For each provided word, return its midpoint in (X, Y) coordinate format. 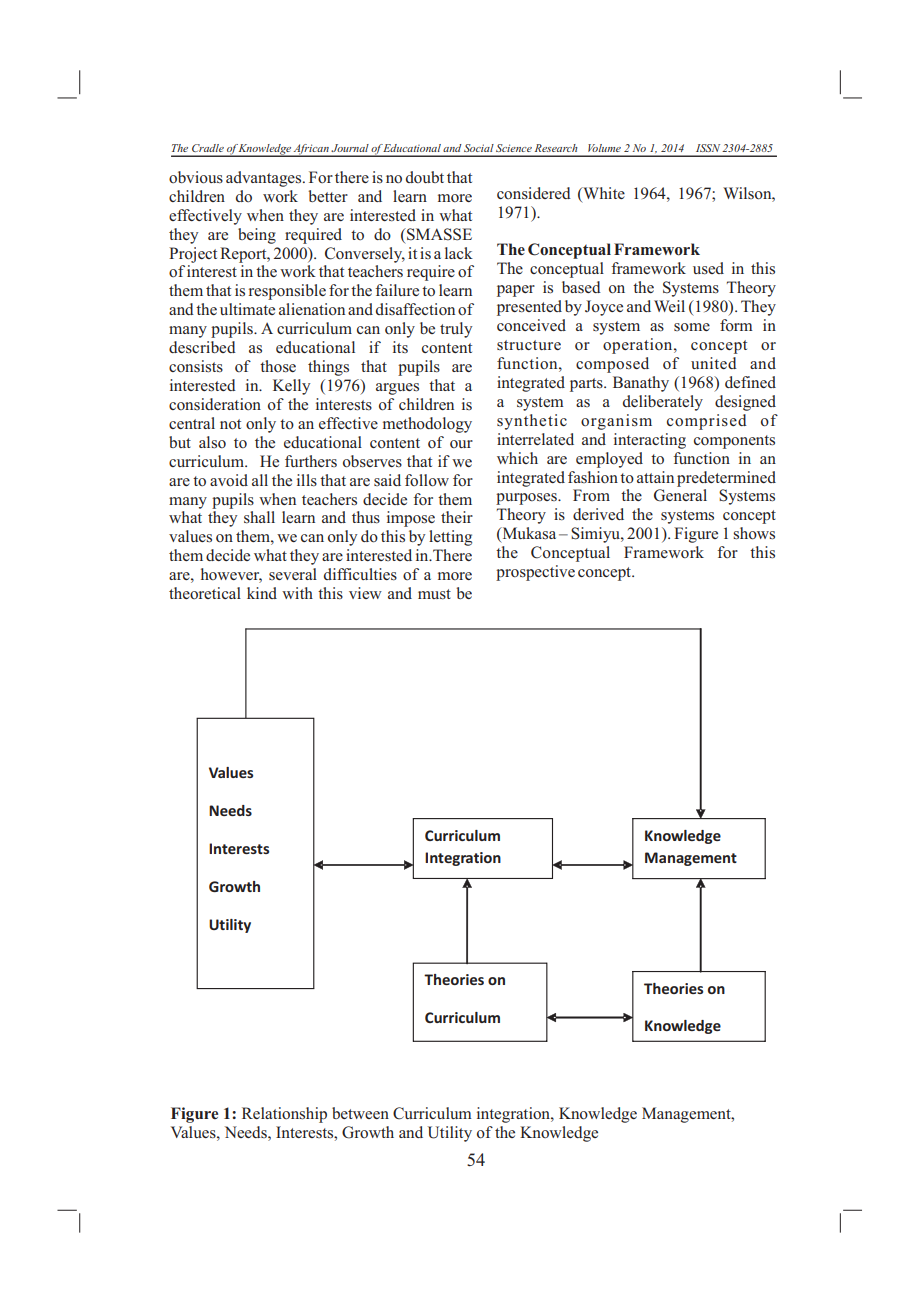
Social (479, 148)
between (360, 1113)
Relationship (284, 1115)
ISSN (708, 148)
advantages (265, 179)
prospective (535, 573)
